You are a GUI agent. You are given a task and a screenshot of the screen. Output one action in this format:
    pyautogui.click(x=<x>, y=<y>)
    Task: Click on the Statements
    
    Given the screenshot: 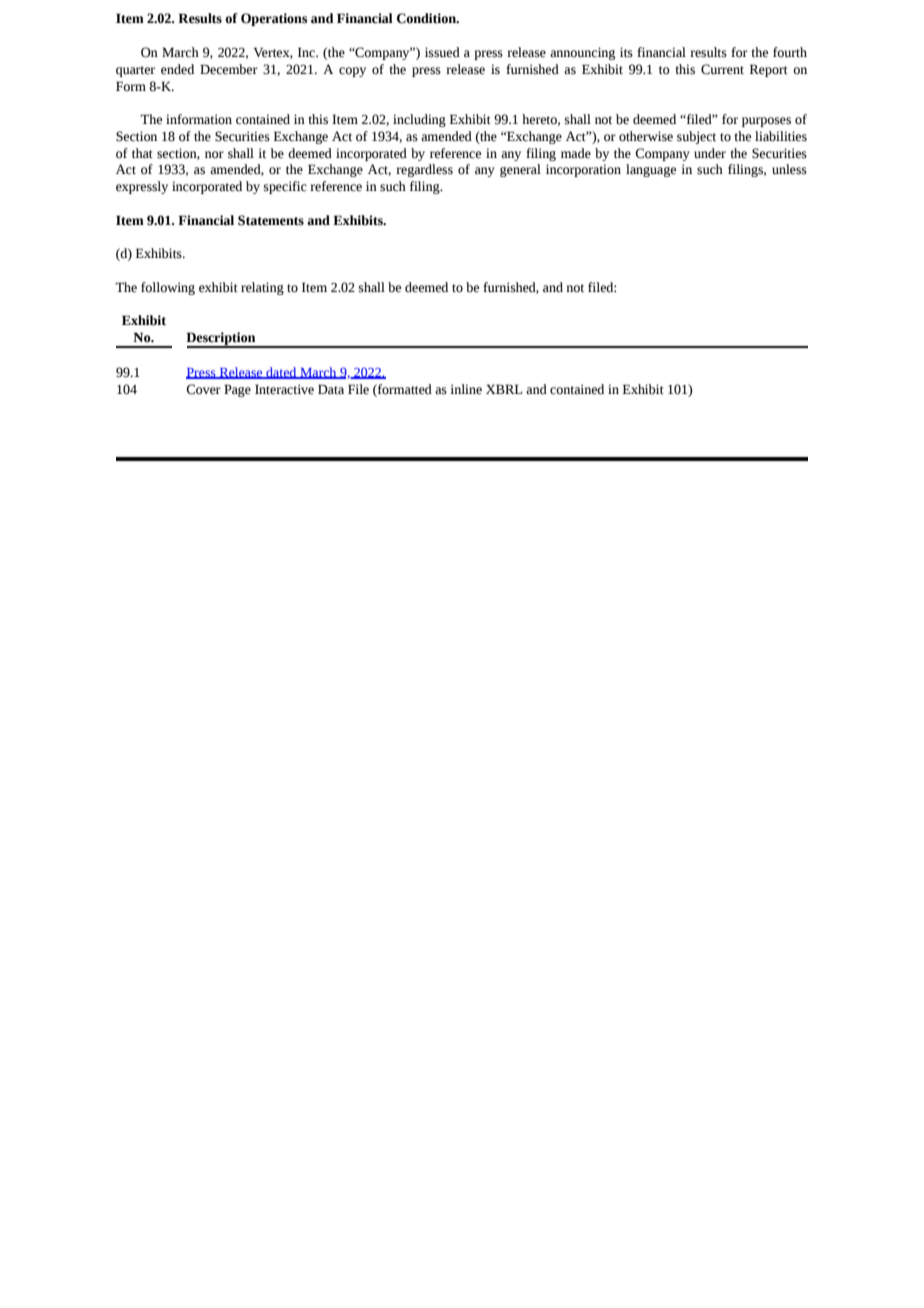 What is the action you would take?
    pyautogui.click(x=271, y=220)
